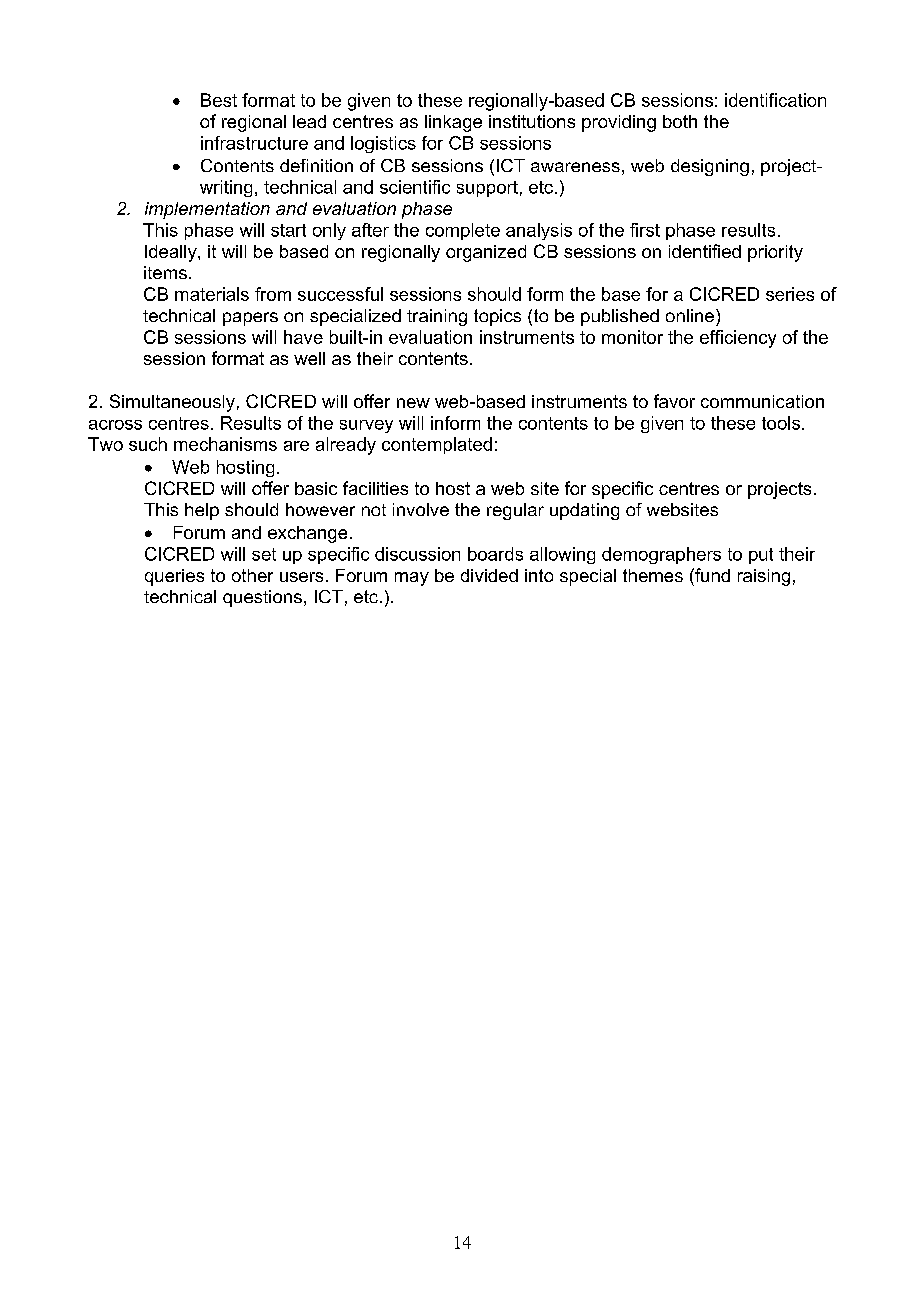 This image has width=924, height=1308. Describe the element at coordinates (711, 575) in the image. I see `fund` at that location.
